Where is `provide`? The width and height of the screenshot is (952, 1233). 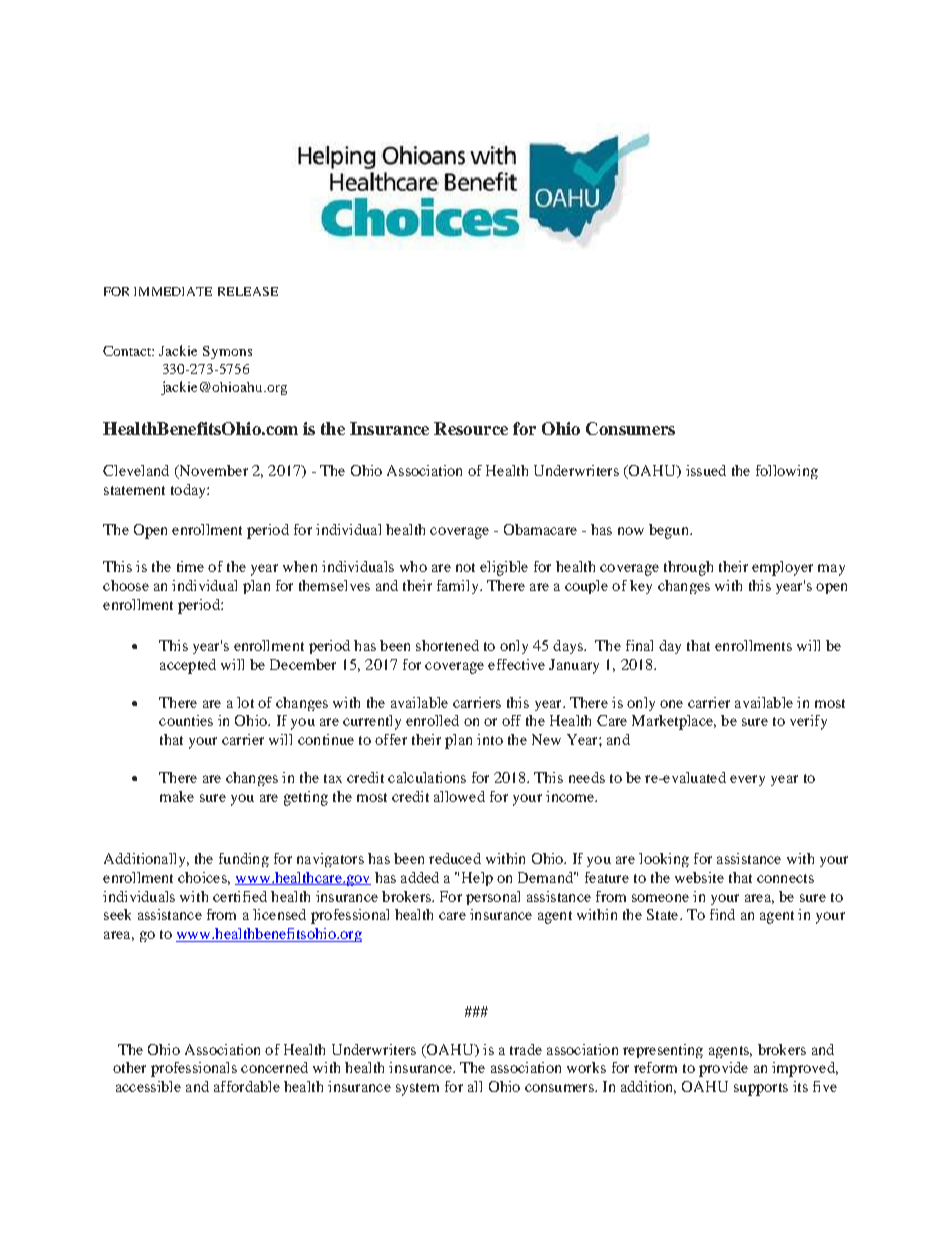
provide is located at coordinates (723, 1069).
